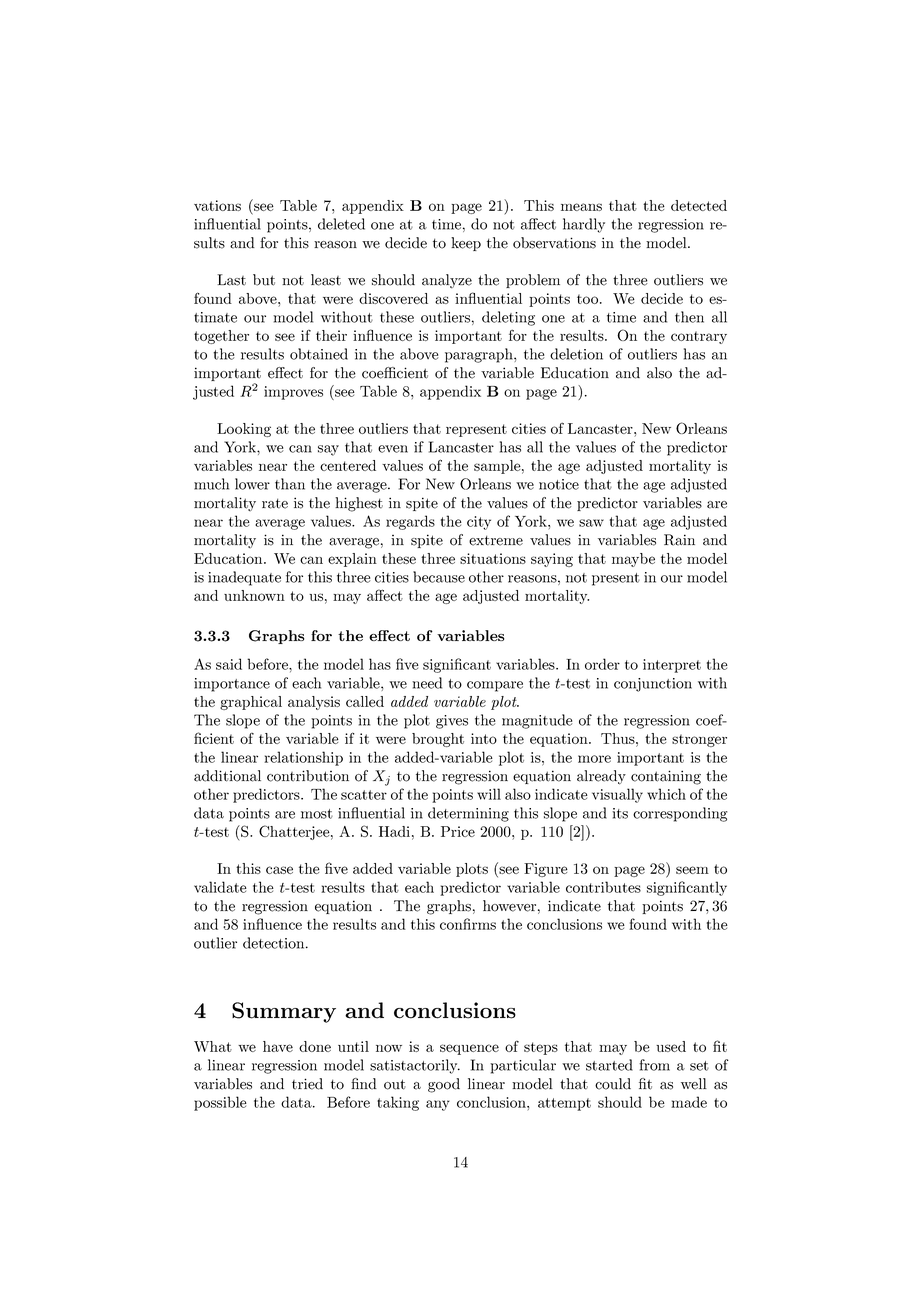 The width and height of the screenshot is (924, 1308). Describe the element at coordinates (584, 225) in the screenshot. I see `hardly` at that location.
